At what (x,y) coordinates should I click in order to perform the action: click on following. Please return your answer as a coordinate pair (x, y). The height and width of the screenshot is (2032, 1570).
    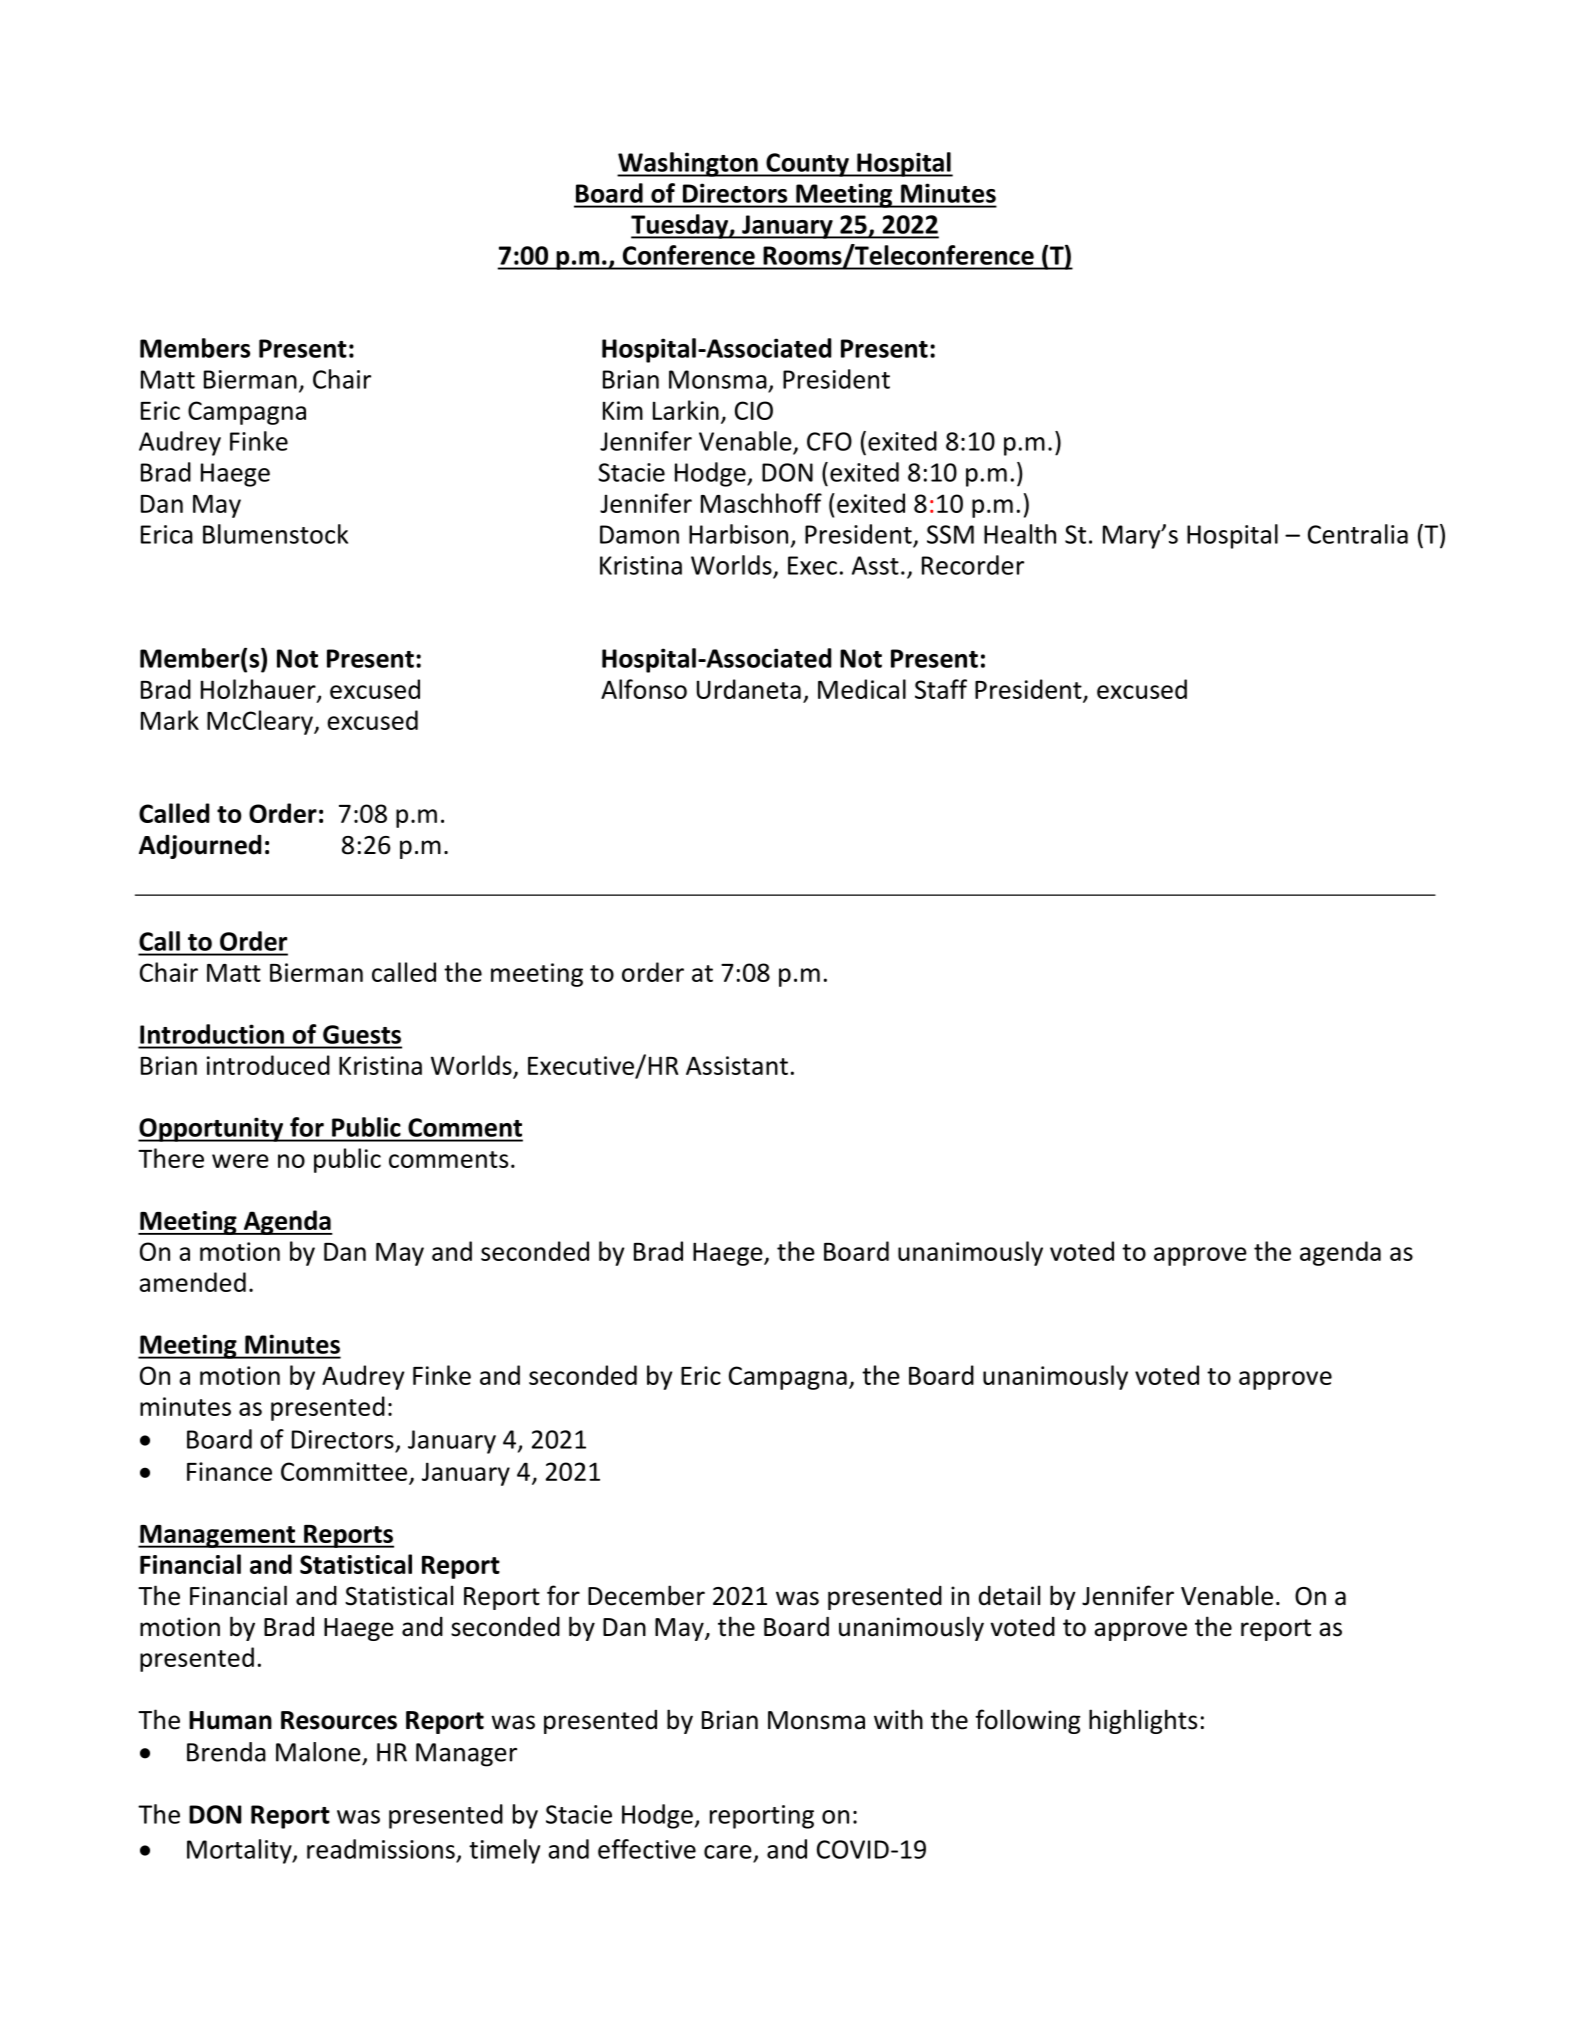
    Looking at the image, I should click on (1028, 1721).
